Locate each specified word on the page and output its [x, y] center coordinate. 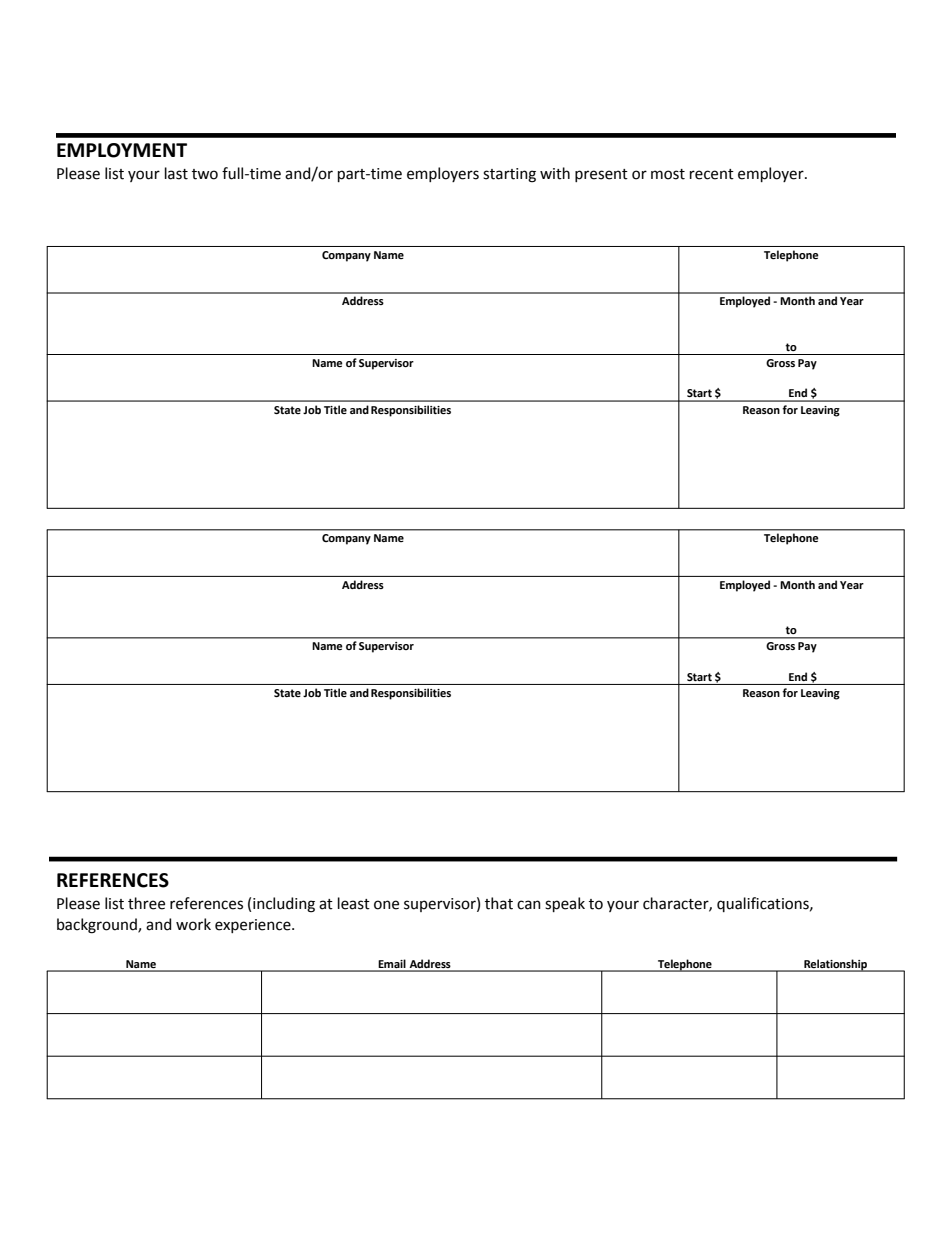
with [555, 173]
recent [712, 174]
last [176, 173]
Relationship [835, 965]
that [499, 903]
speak [565, 904]
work [193, 924]
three [146, 903]
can [529, 905]
